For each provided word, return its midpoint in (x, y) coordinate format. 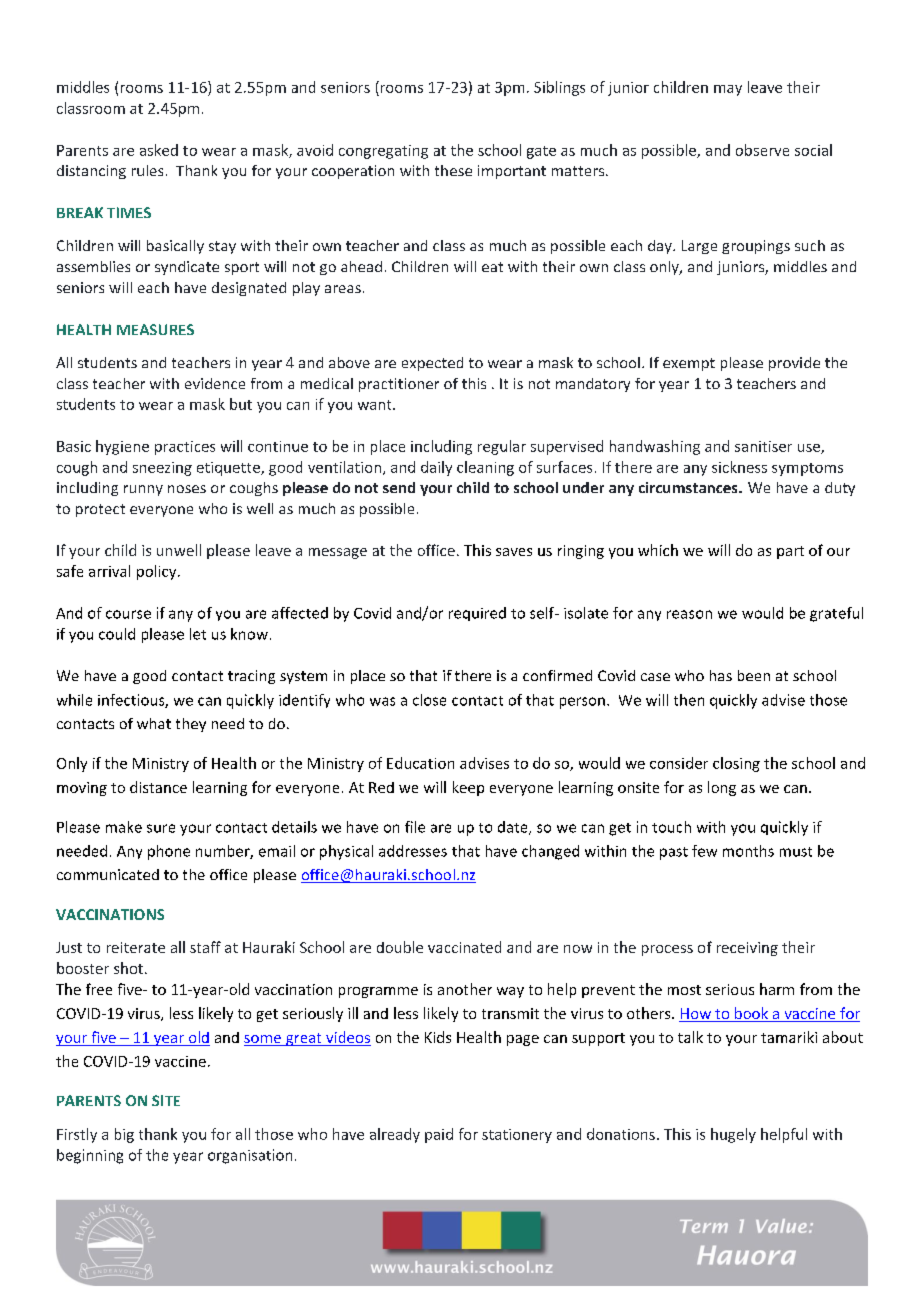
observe (762, 150)
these (453, 170)
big (124, 1135)
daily (436, 468)
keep (468, 788)
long (722, 788)
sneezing (162, 469)
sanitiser (763, 446)
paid (439, 1135)
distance (158, 787)
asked (159, 150)
